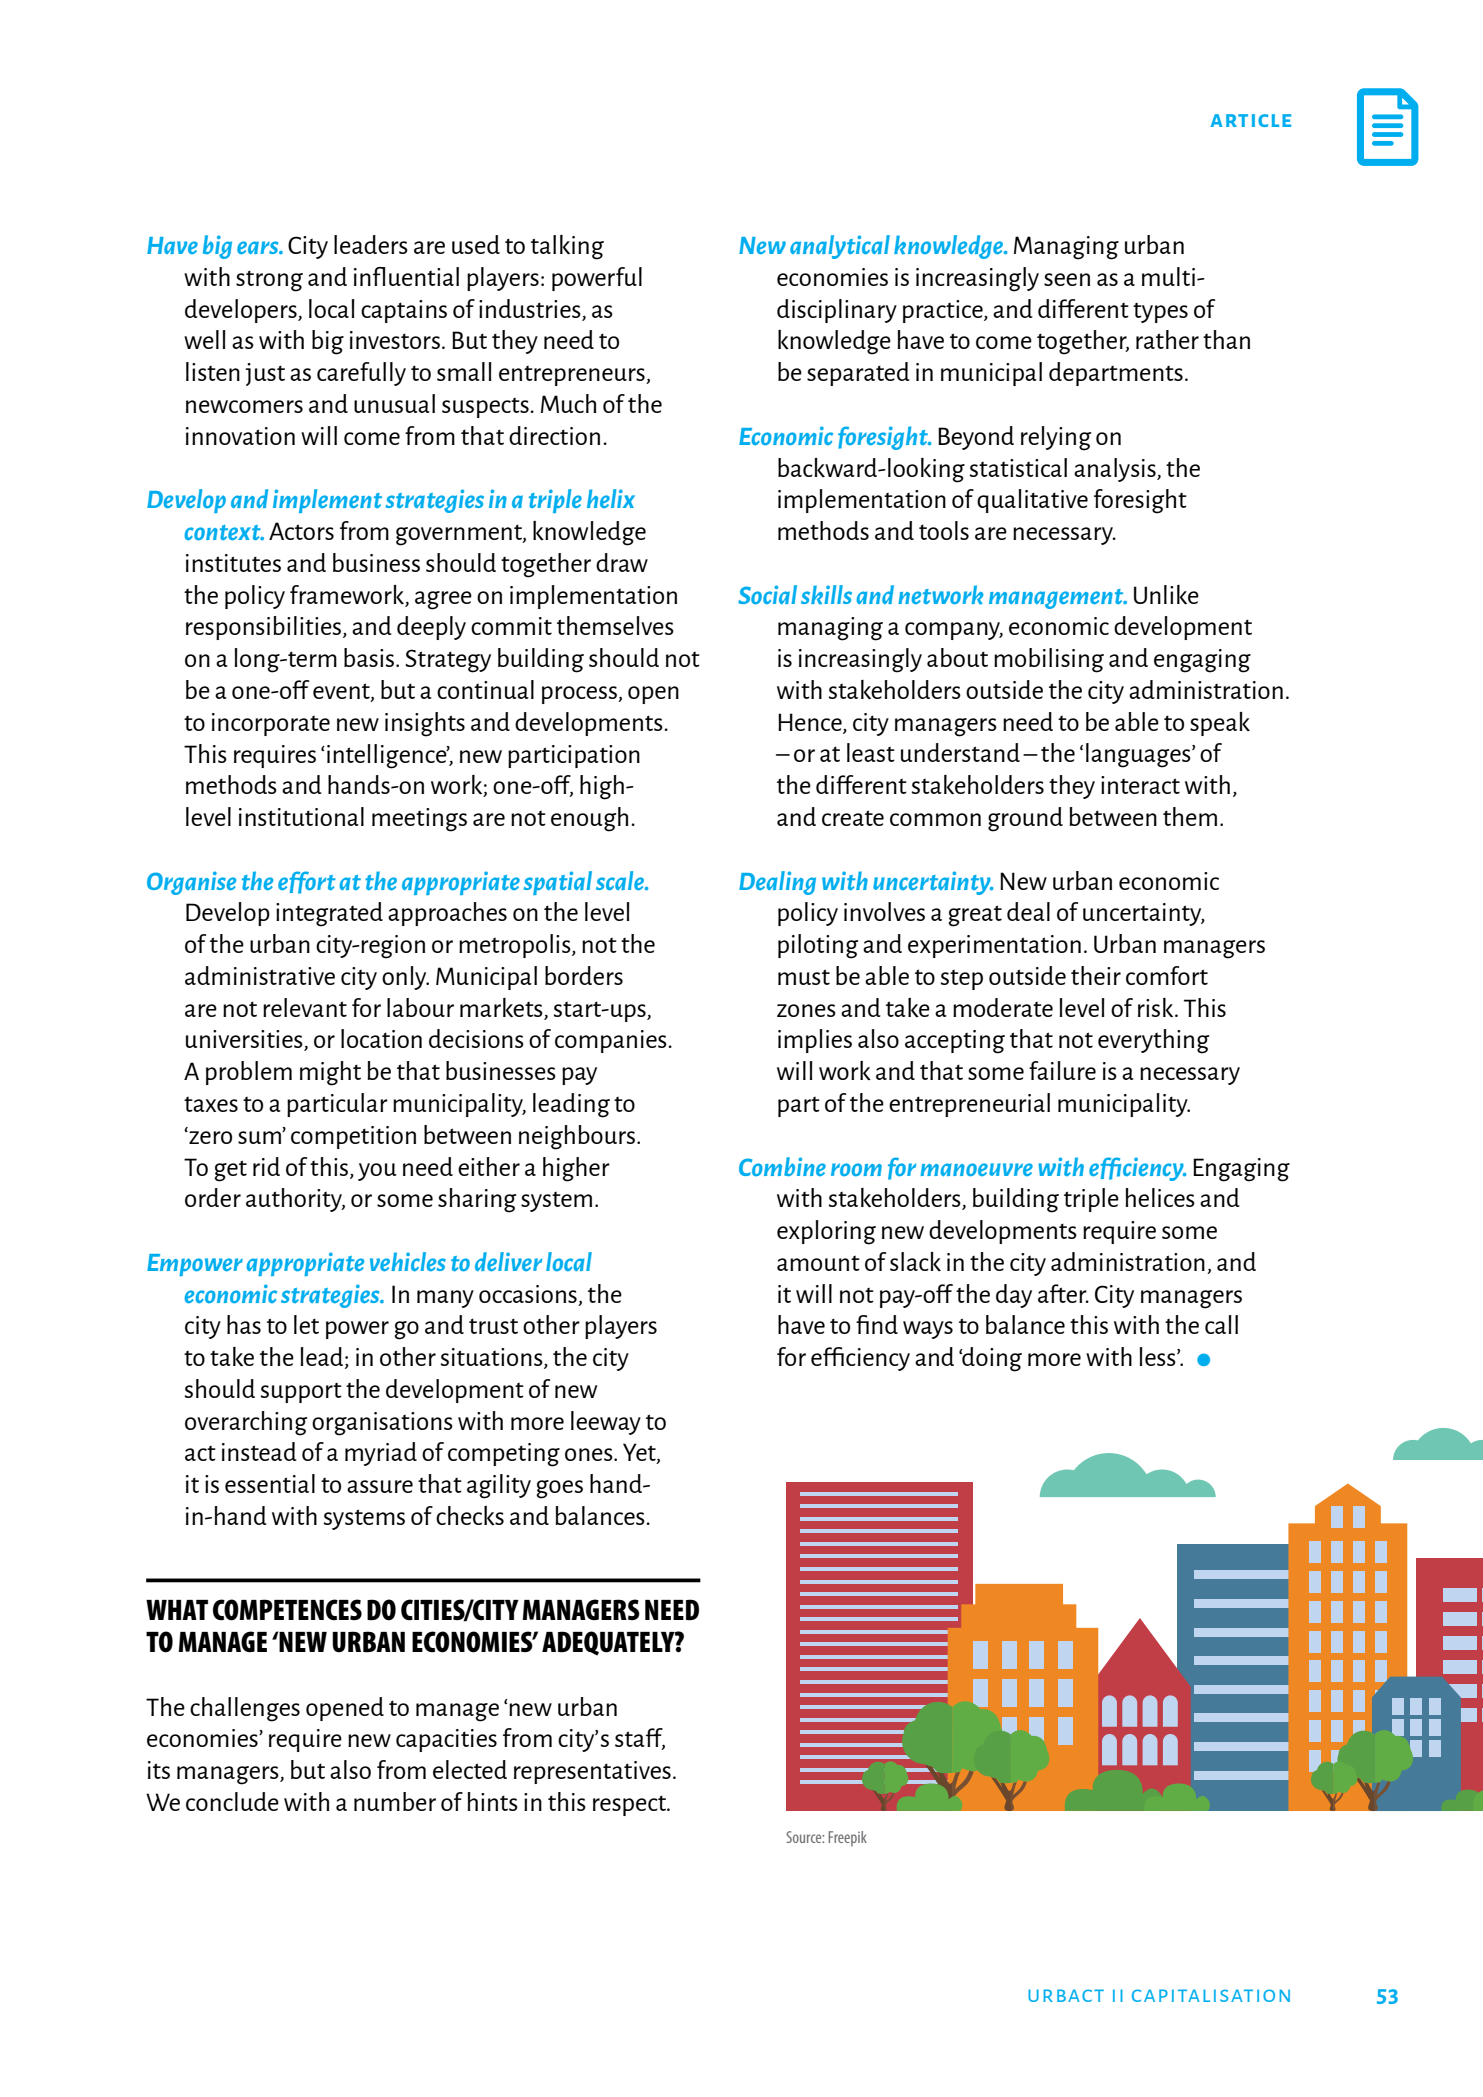 The height and width of the page is (2097, 1483). Describe the element at coordinates (269, 281) in the page. I see `strong` at that location.
